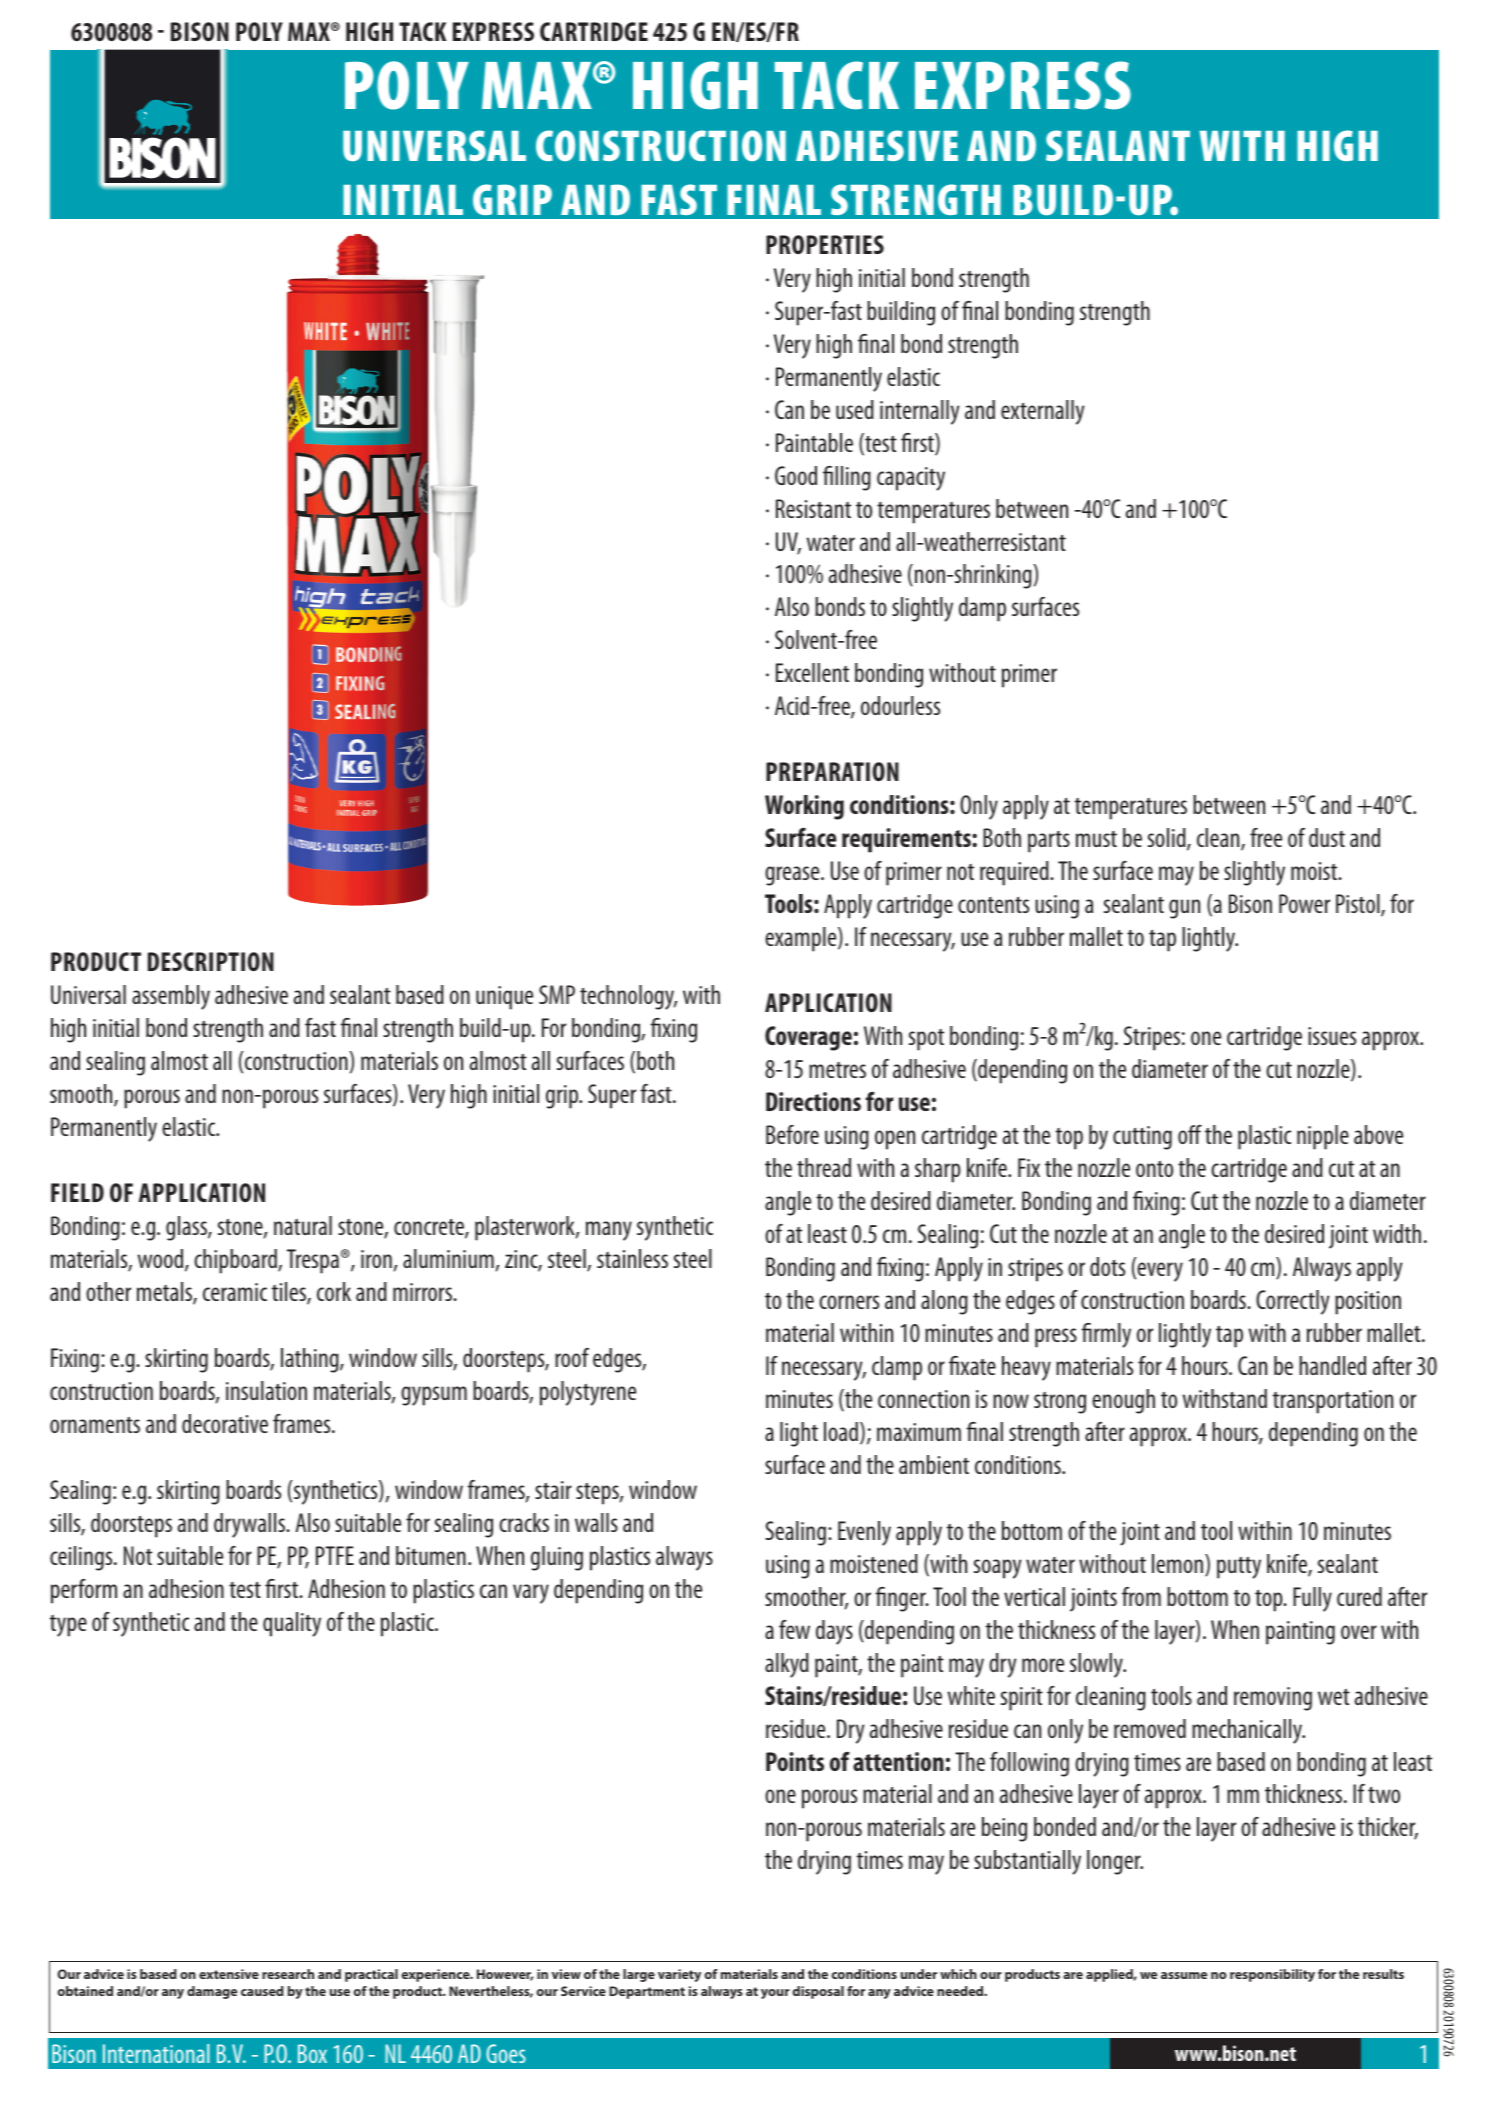  I want to click on Excellent, so click(812, 672).
